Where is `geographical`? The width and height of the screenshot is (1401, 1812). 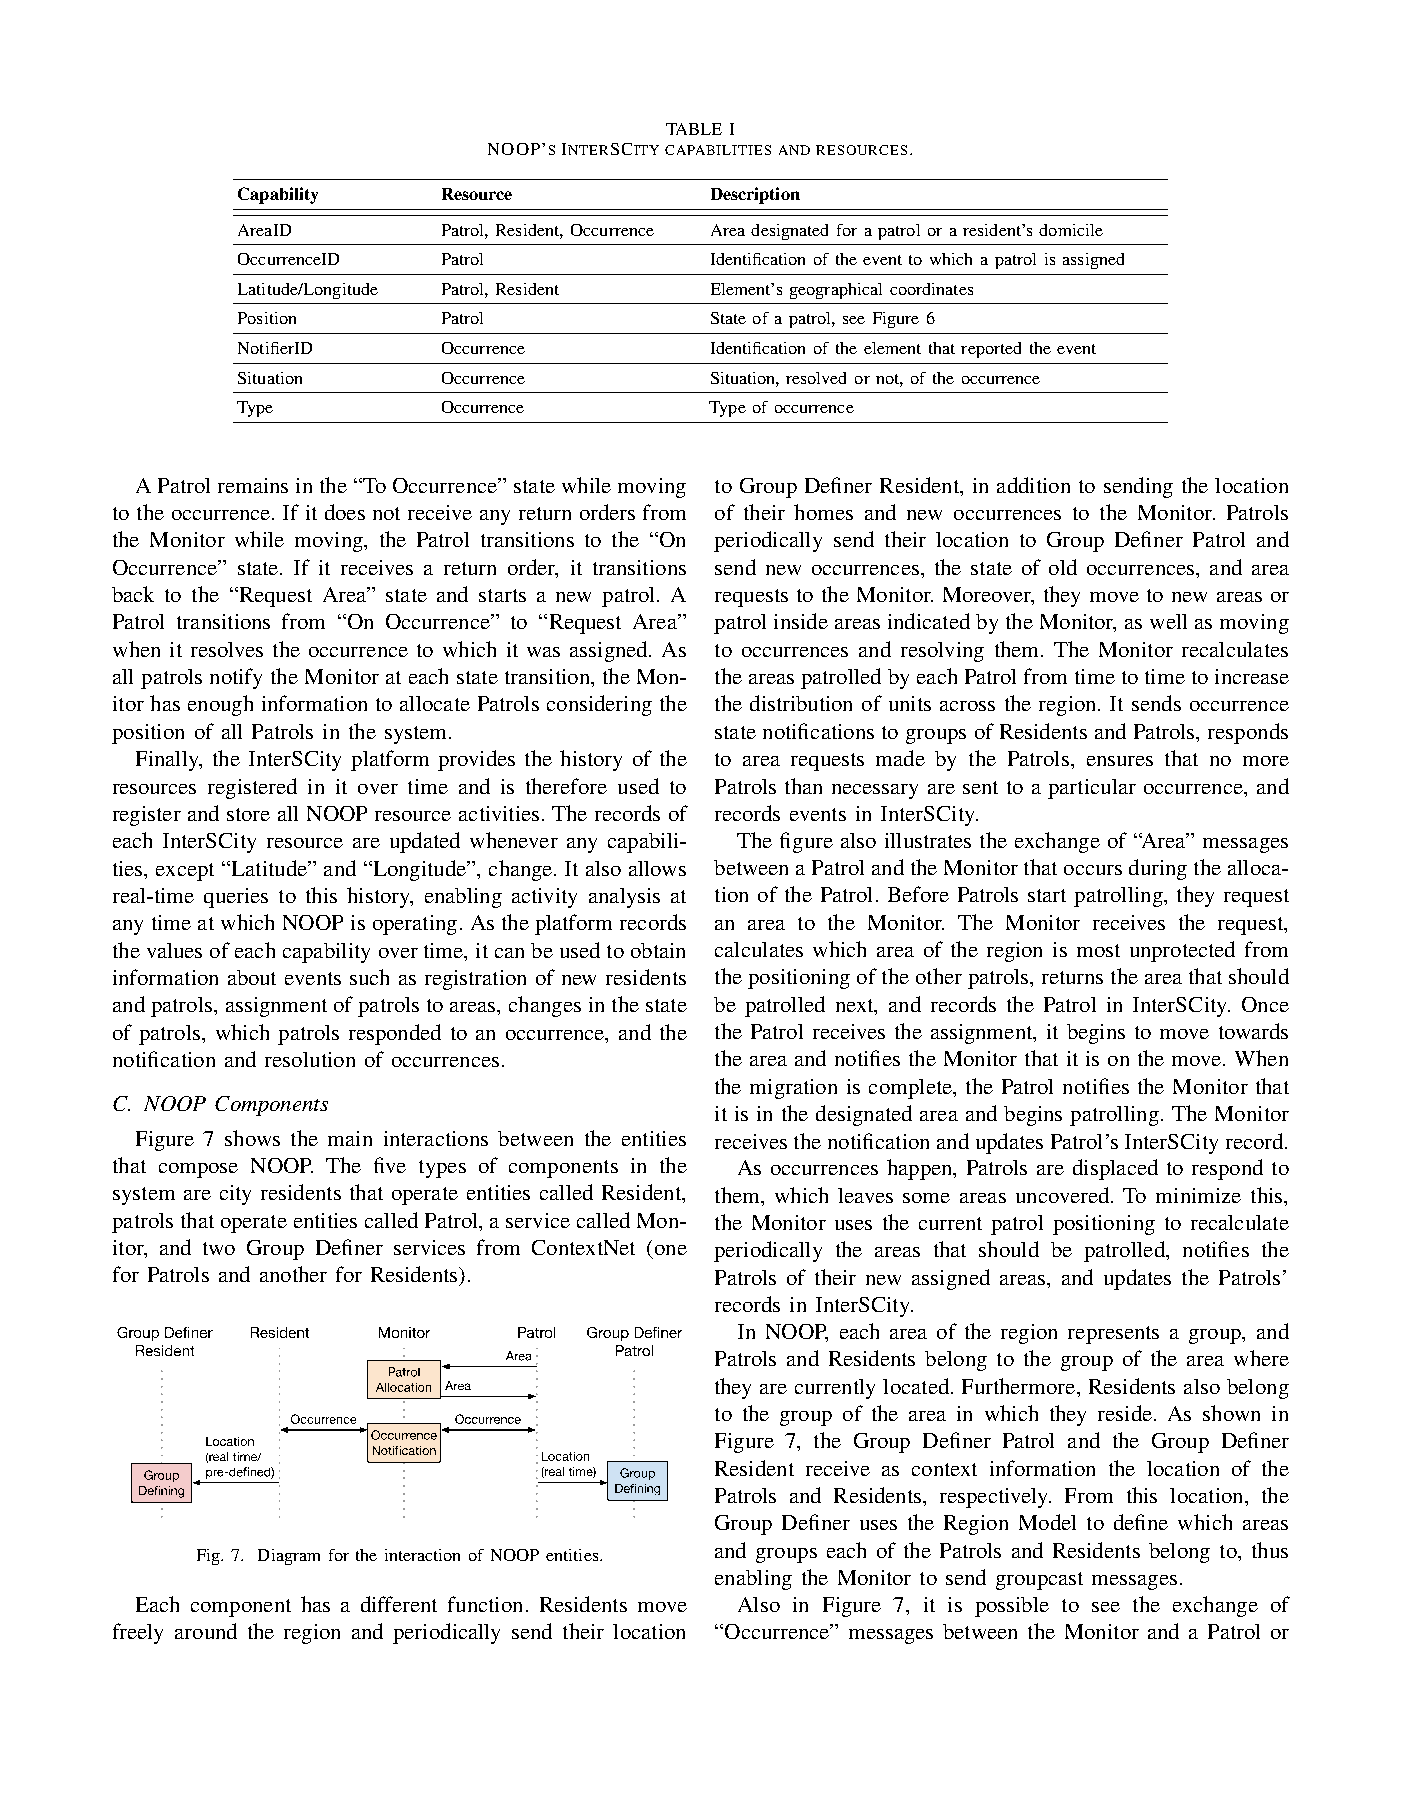
geographical is located at coordinates (836, 291).
